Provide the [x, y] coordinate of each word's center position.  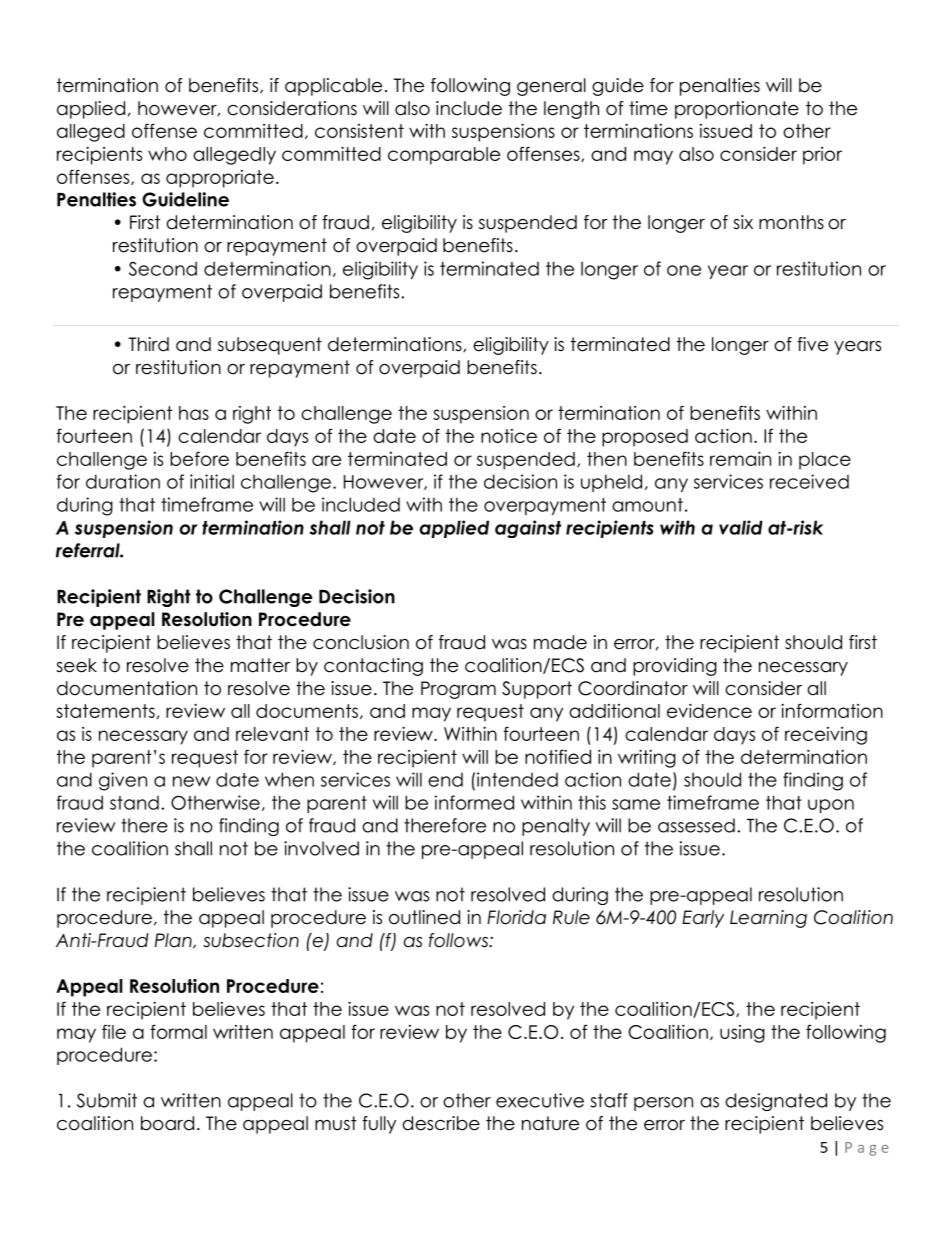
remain [740, 458]
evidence [709, 710]
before [199, 458]
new [191, 781]
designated [776, 1102]
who [167, 154]
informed [474, 802]
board [167, 1123]
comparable [444, 156]
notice [509, 436]
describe [441, 1123]
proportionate [737, 110]
